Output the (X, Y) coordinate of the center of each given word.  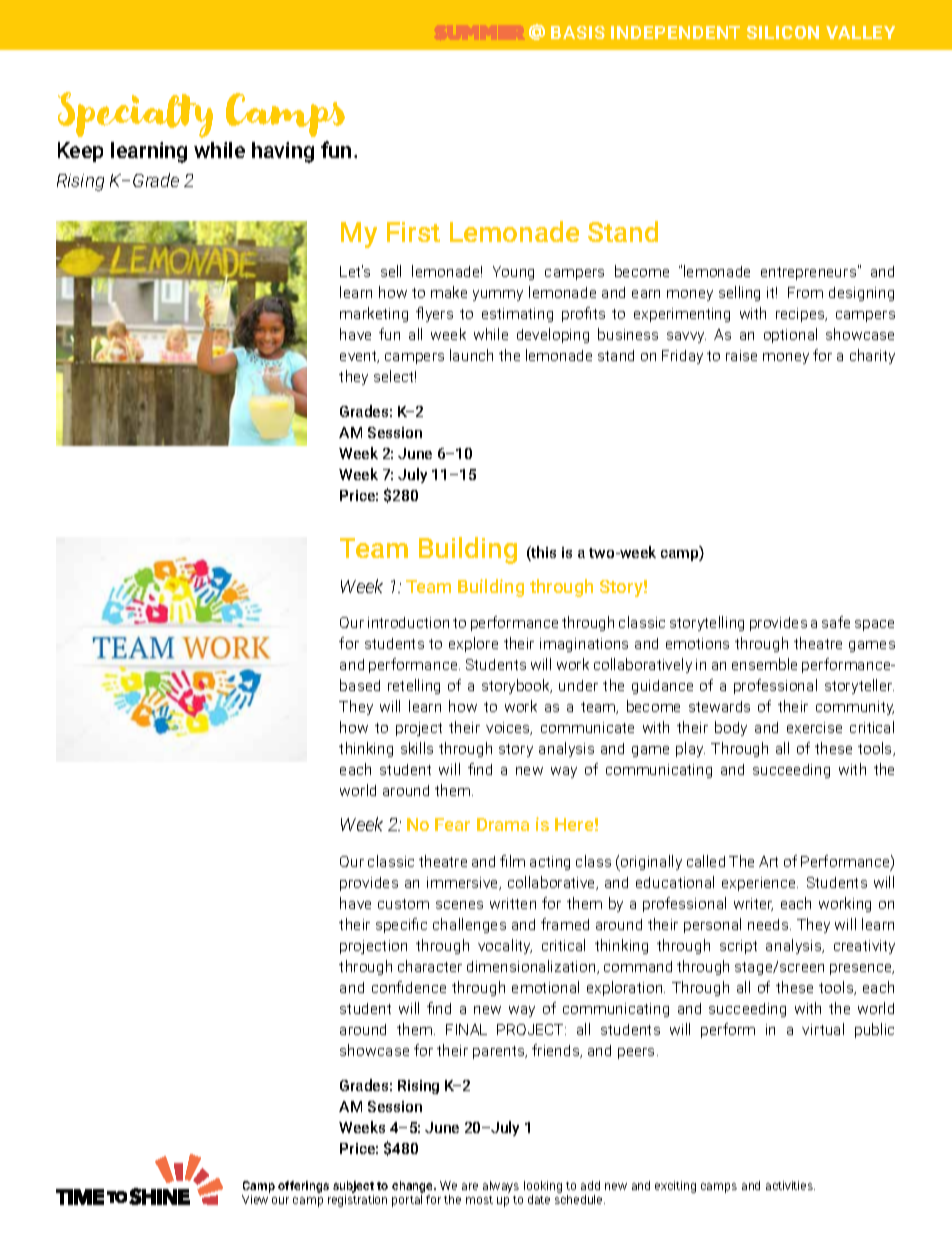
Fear (452, 824)
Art (768, 861)
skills (417, 748)
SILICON (783, 32)
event (359, 357)
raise (741, 355)
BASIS (578, 32)
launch (471, 355)
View (255, 1199)
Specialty (135, 115)
